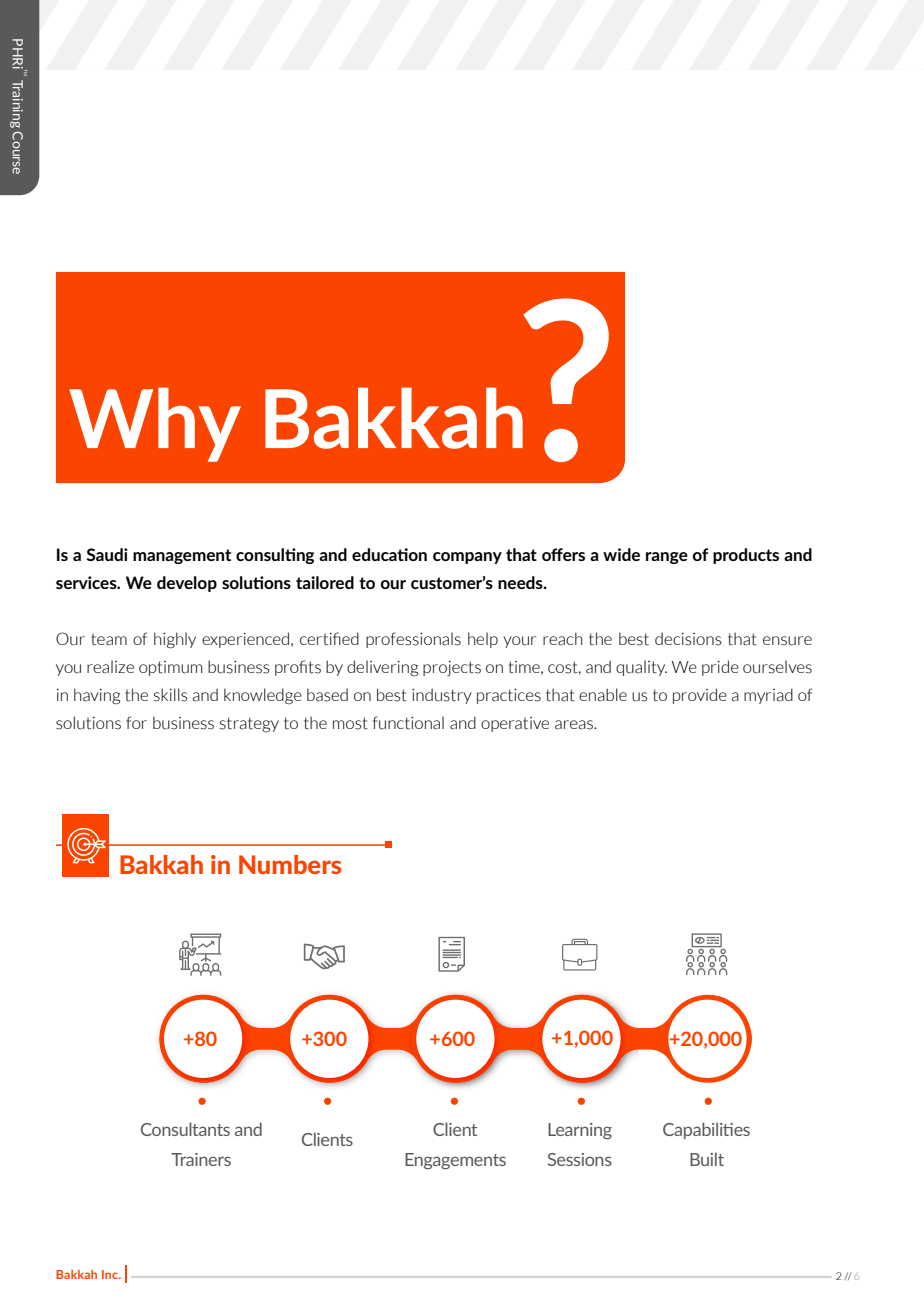 This screenshot has height=1308, width=924. Describe the element at coordinates (467, 558) in the screenshot. I see `company` at that location.
